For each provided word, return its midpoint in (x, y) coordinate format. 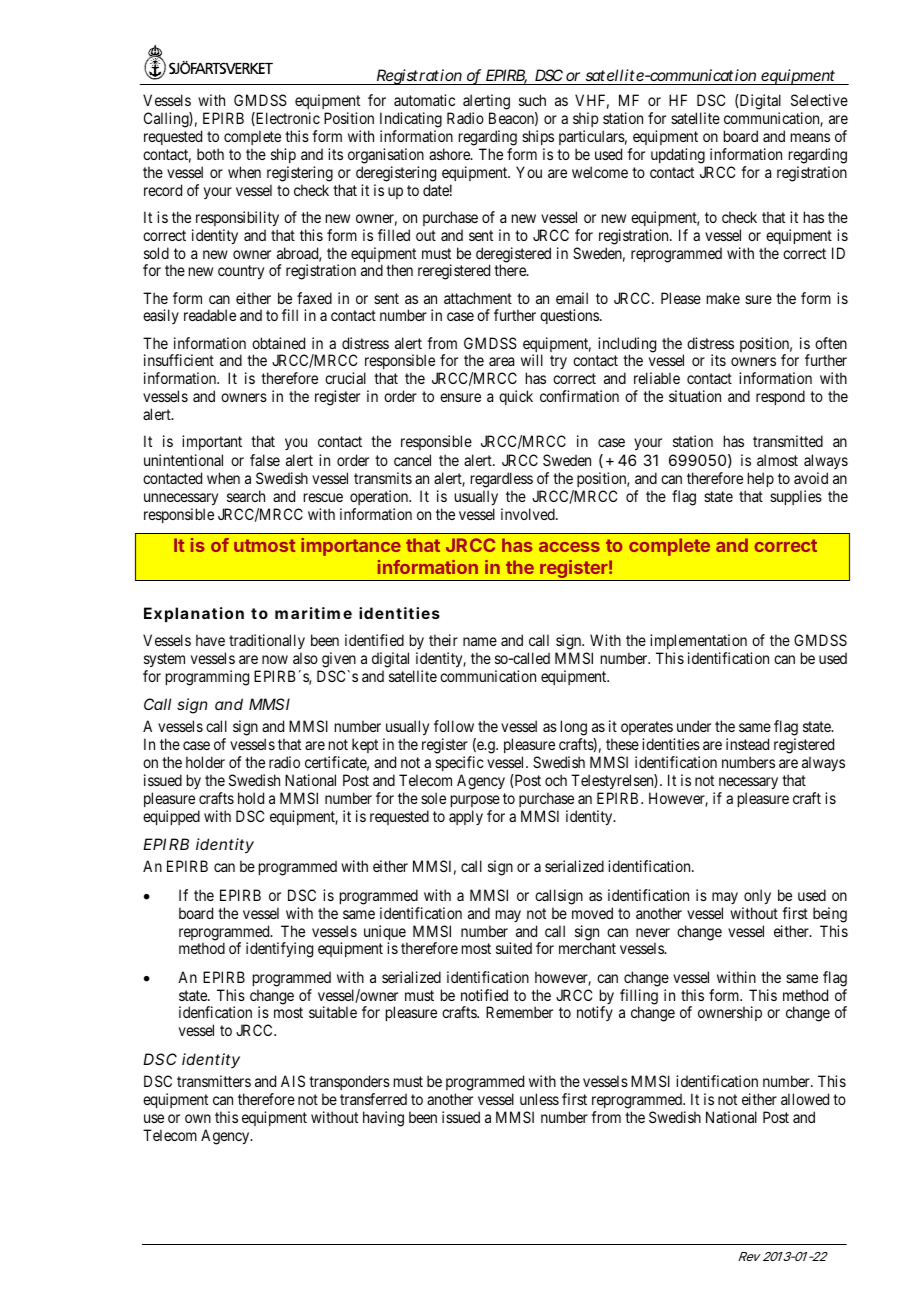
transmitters (214, 1081)
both (210, 154)
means (810, 137)
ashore (450, 154)
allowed (805, 1099)
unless (539, 1099)
